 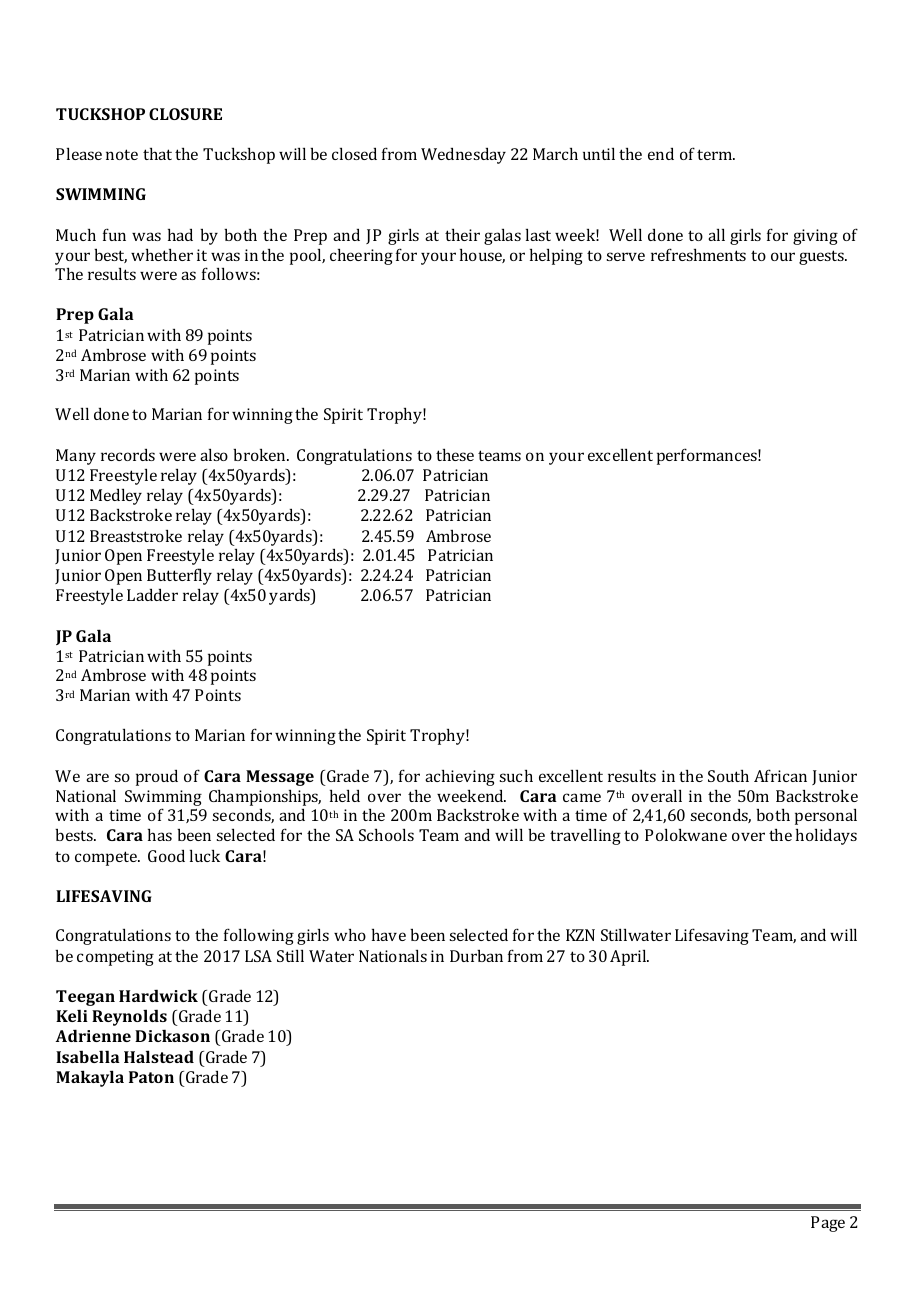 I want to click on that, so click(x=157, y=153).
